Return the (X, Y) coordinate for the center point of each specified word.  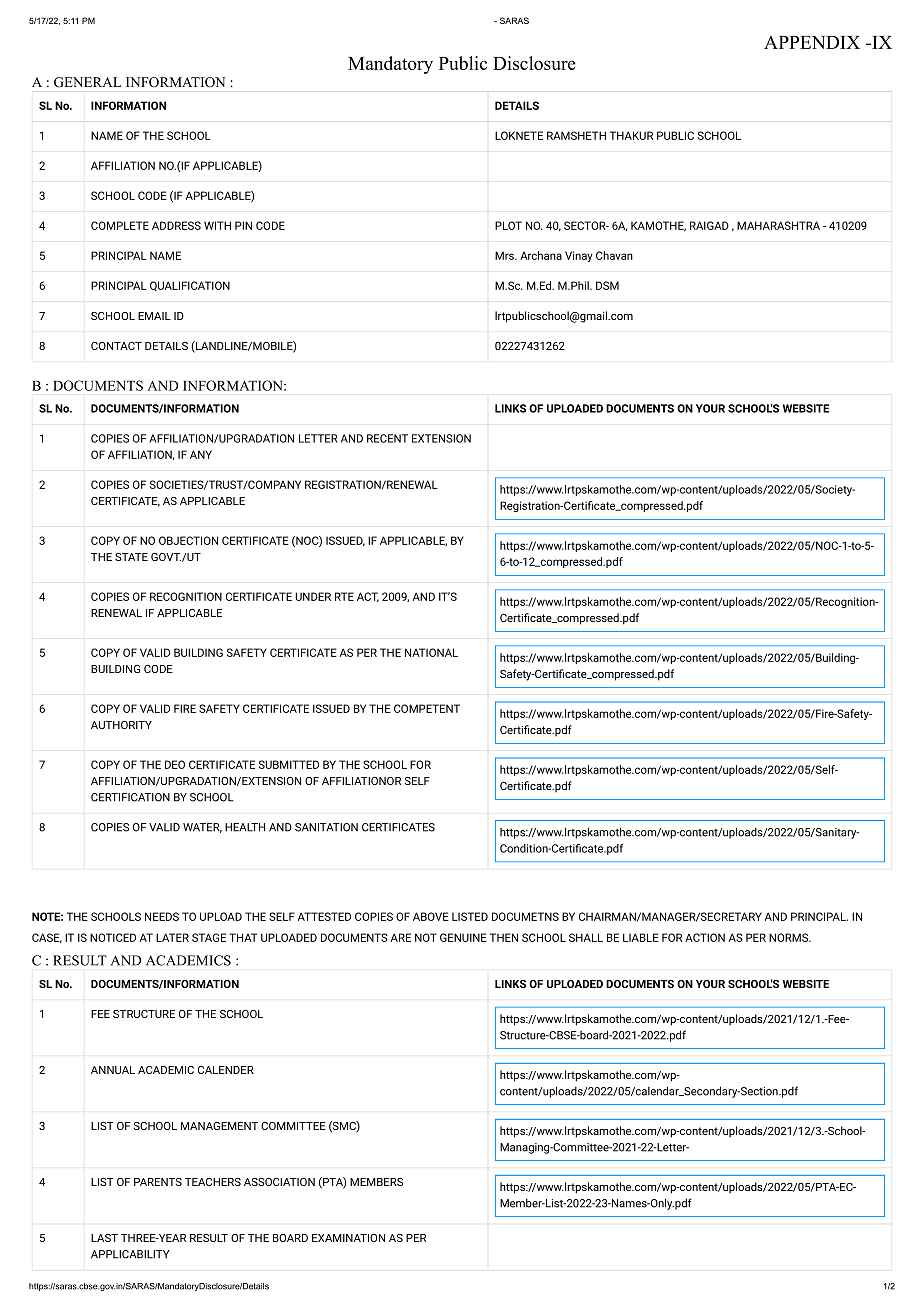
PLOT (508, 225)
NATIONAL (431, 652)
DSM (607, 285)
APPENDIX (812, 42)
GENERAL (87, 82)
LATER (172, 937)
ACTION (705, 937)
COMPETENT (427, 708)
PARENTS (158, 1182)
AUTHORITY (121, 725)
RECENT (387, 438)
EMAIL (154, 316)
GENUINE (463, 937)
